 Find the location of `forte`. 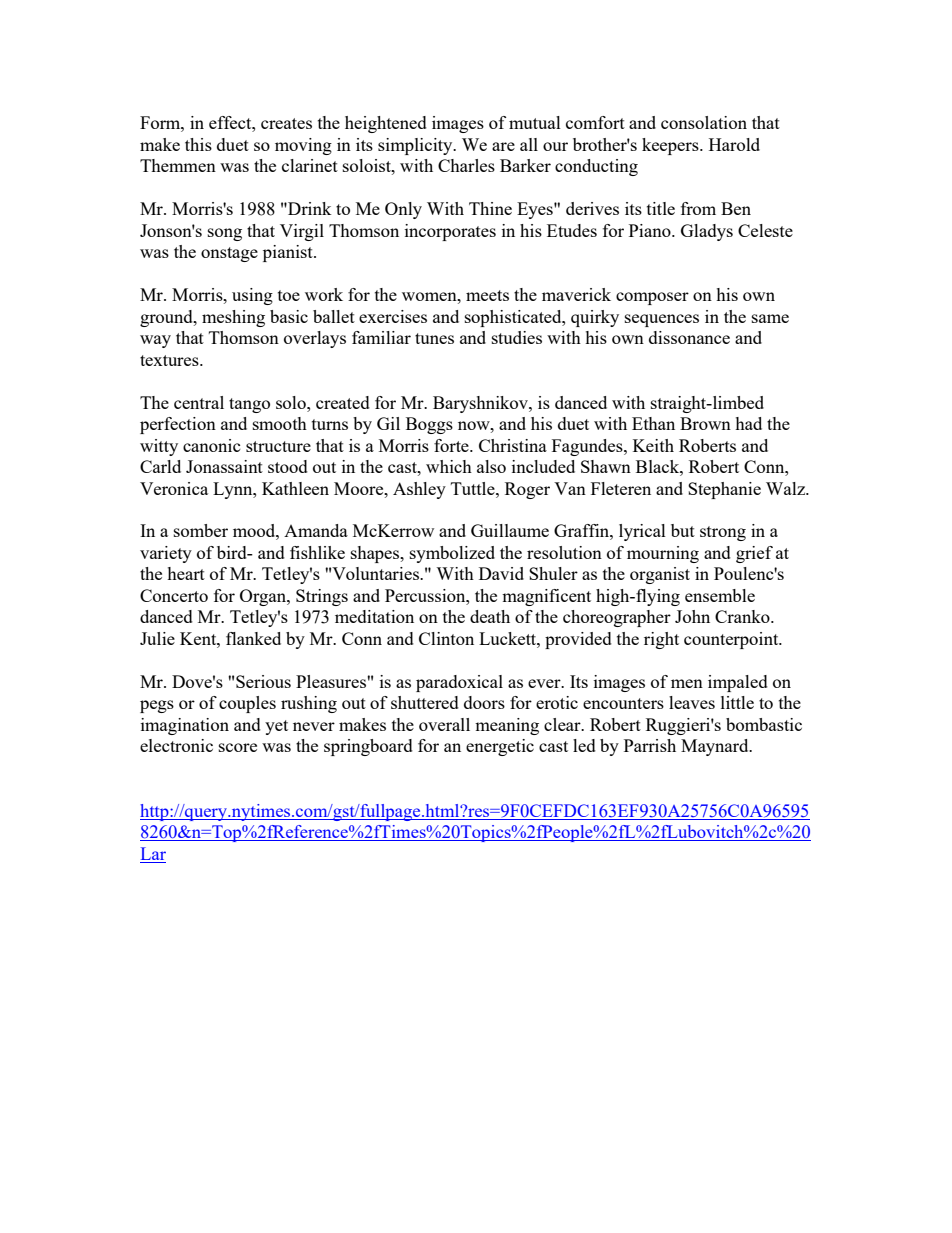

forte is located at coordinates (452, 445).
